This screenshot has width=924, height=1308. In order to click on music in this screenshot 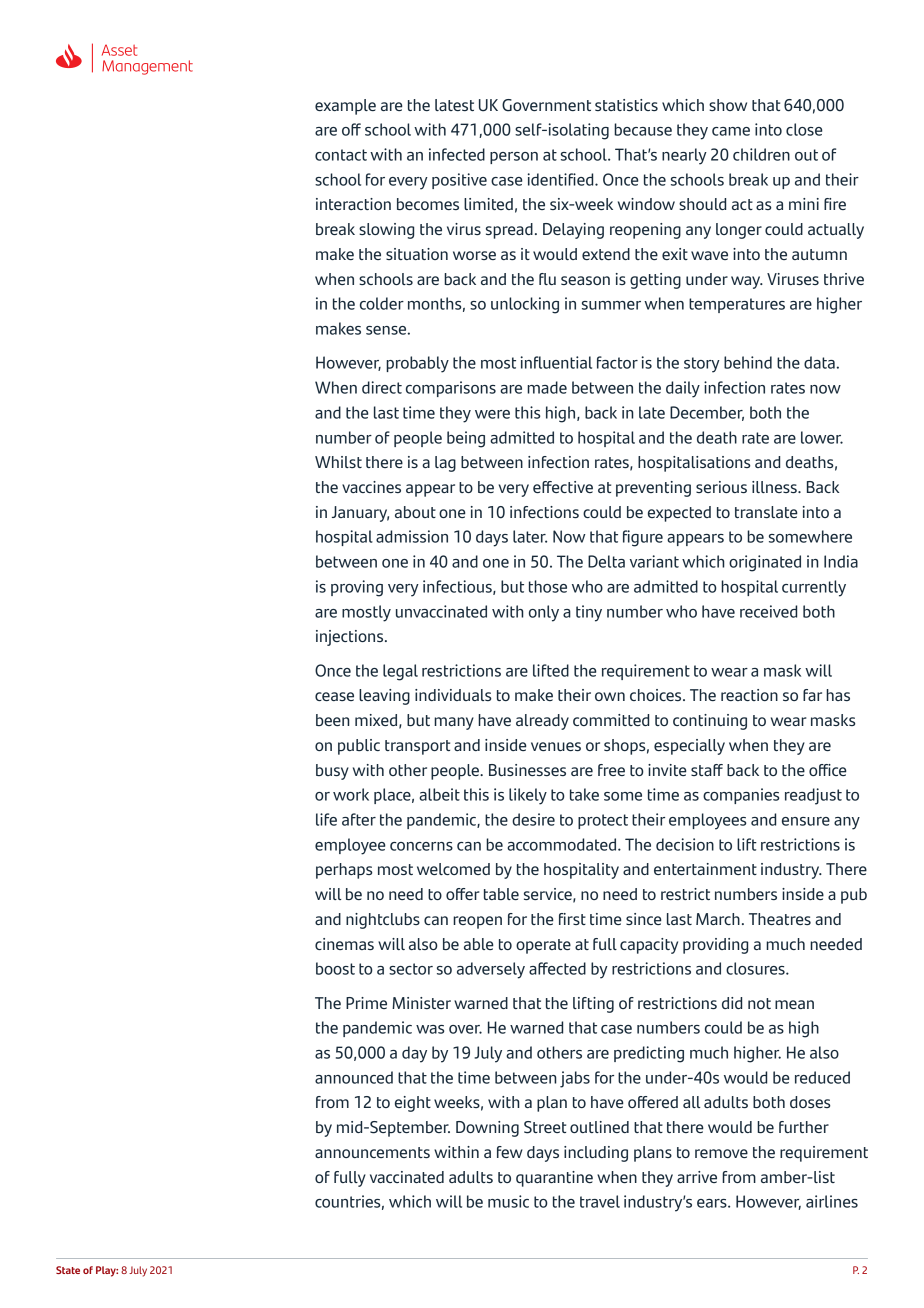, I will do `click(508, 1201)`.
